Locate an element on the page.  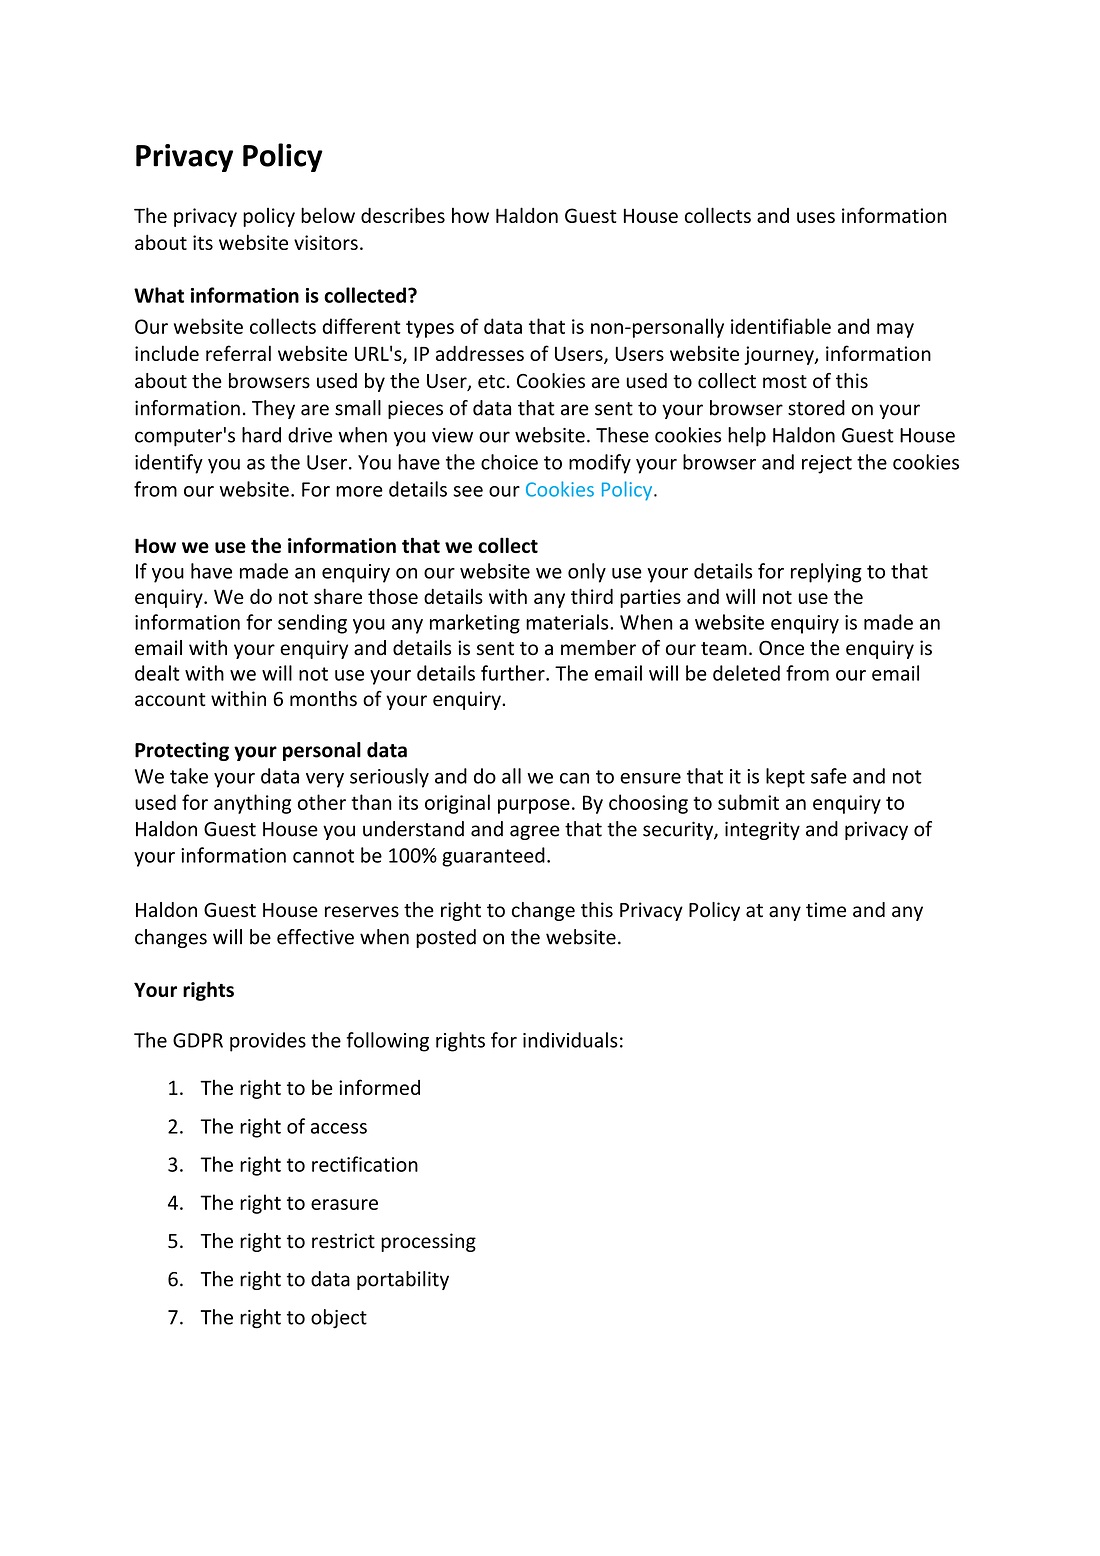
anything is located at coordinates (252, 804).
